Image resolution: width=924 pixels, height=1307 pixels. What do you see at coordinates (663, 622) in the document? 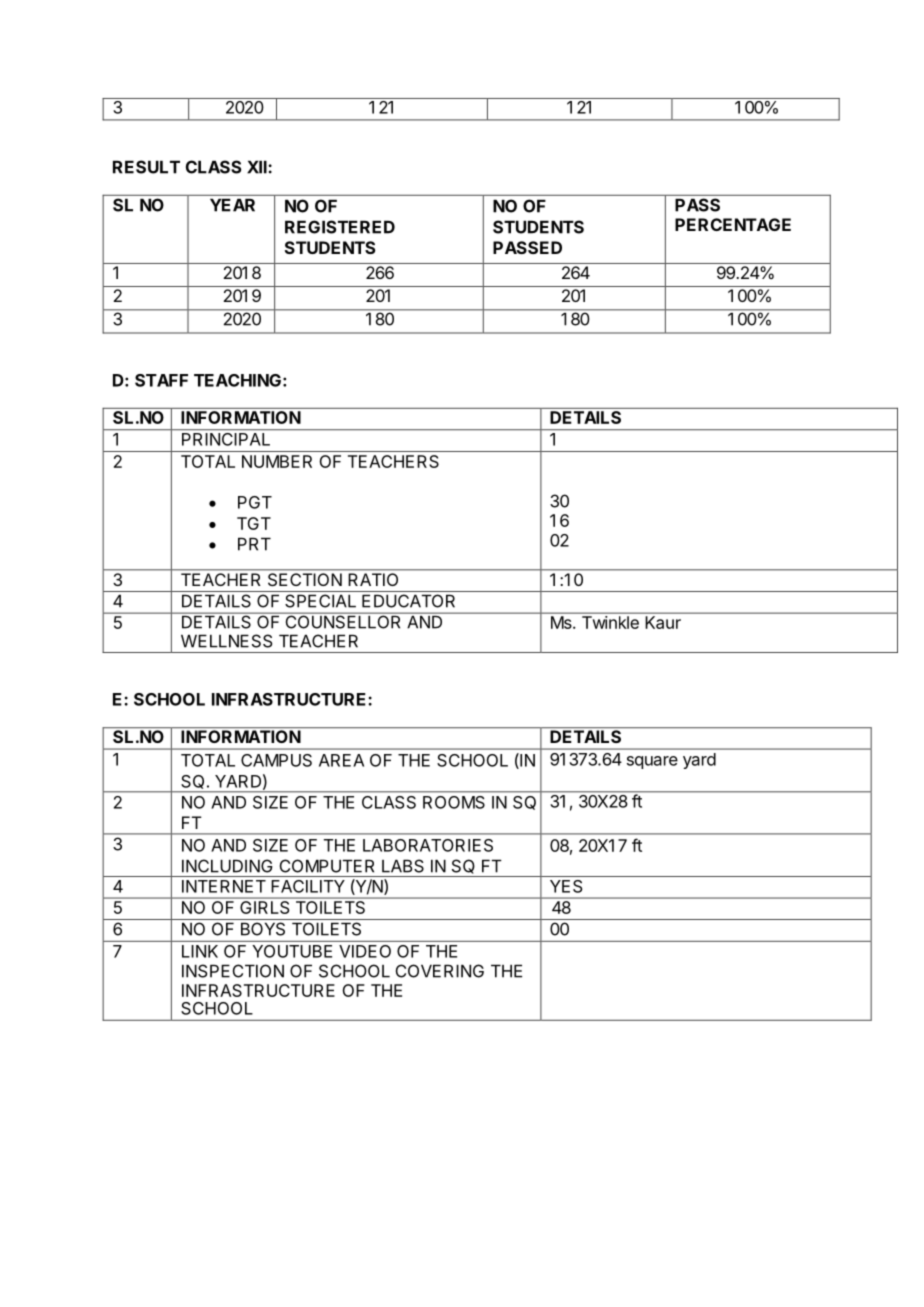
I see `Kaur` at bounding box center [663, 622].
